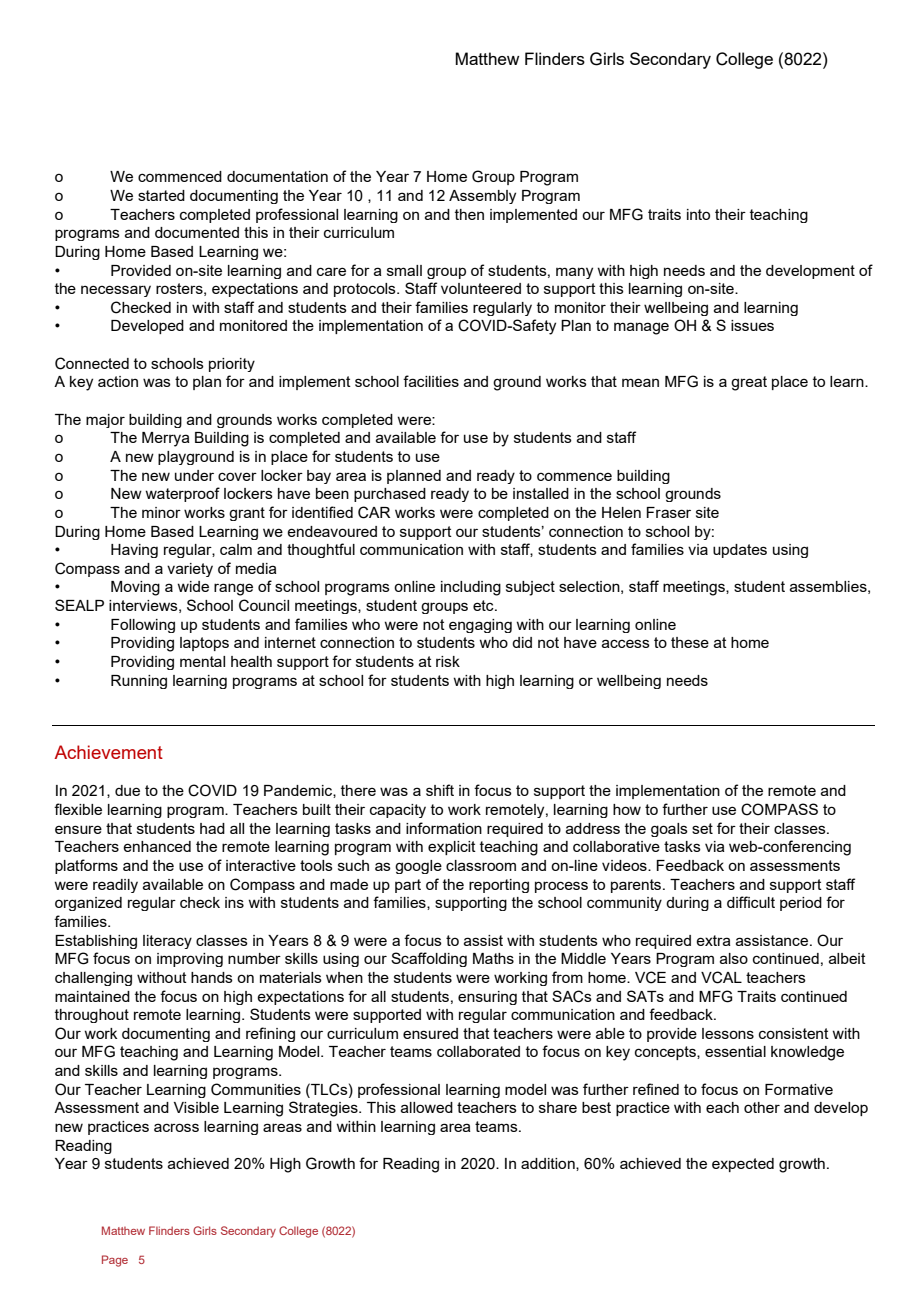  Describe the element at coordinates (493, 958) in the document. I see `Maths` at that location.
